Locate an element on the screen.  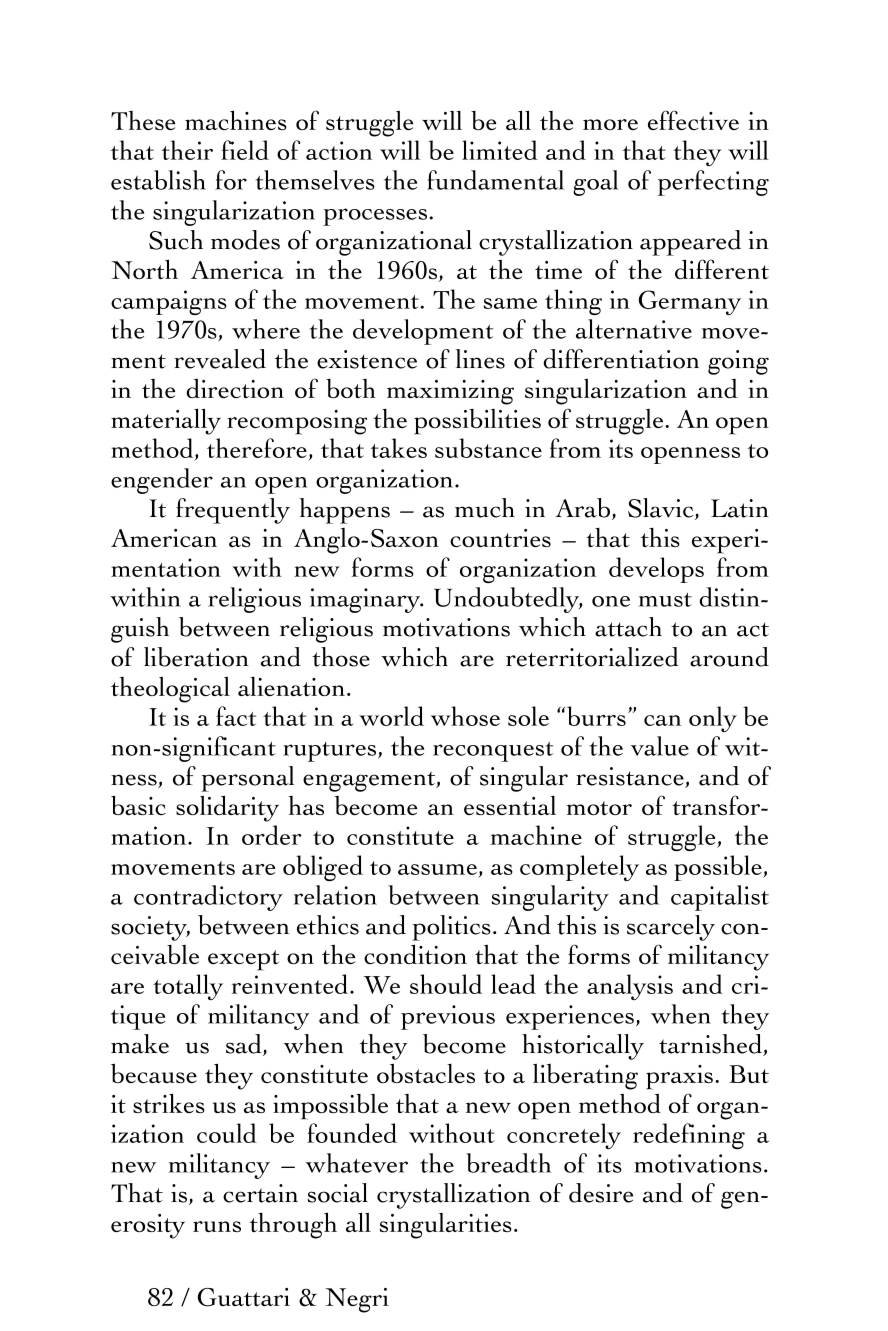
Guattari is located at coordinates (244, 1297).
